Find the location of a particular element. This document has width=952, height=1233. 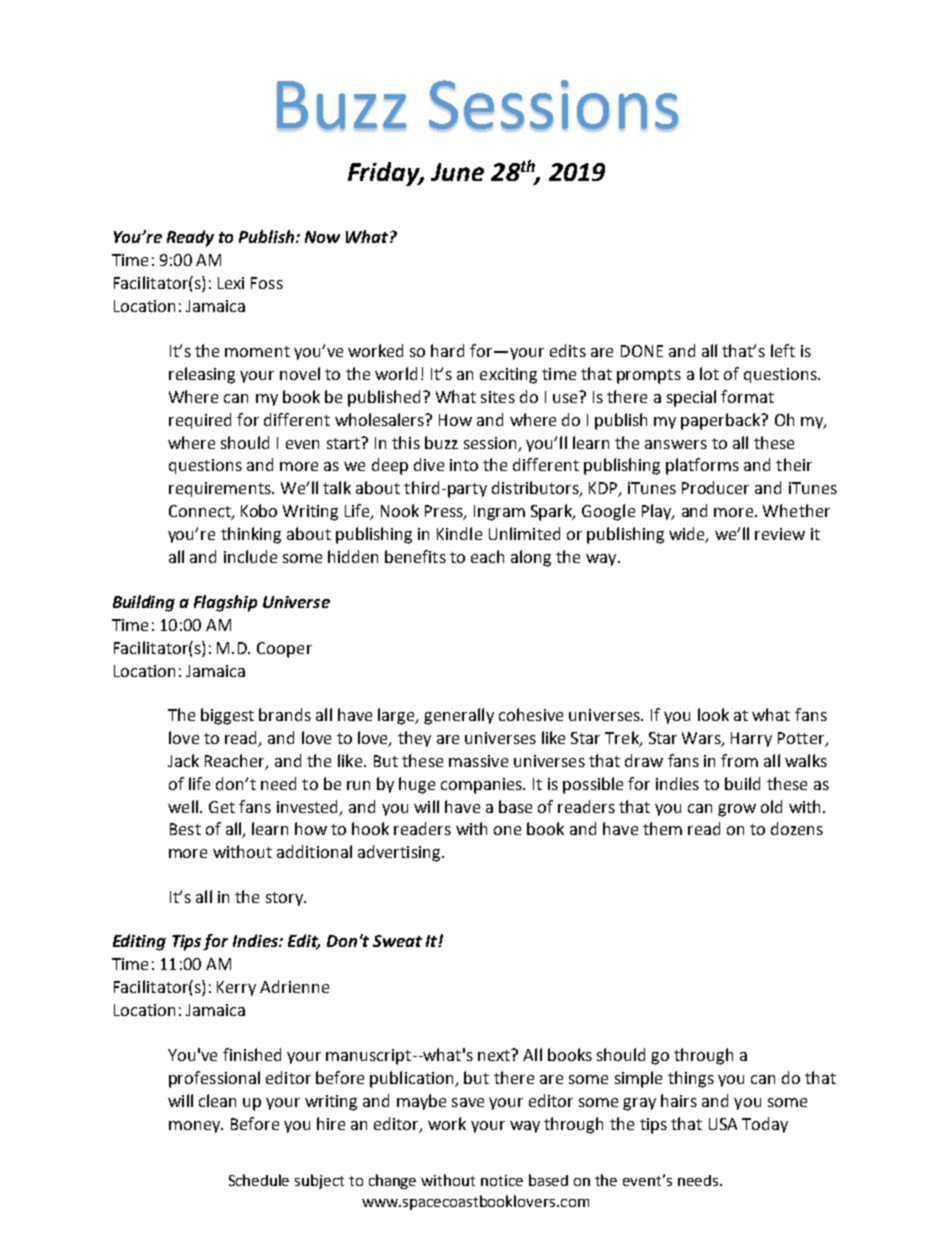

cohesive is located at coordinates (531, 714).
